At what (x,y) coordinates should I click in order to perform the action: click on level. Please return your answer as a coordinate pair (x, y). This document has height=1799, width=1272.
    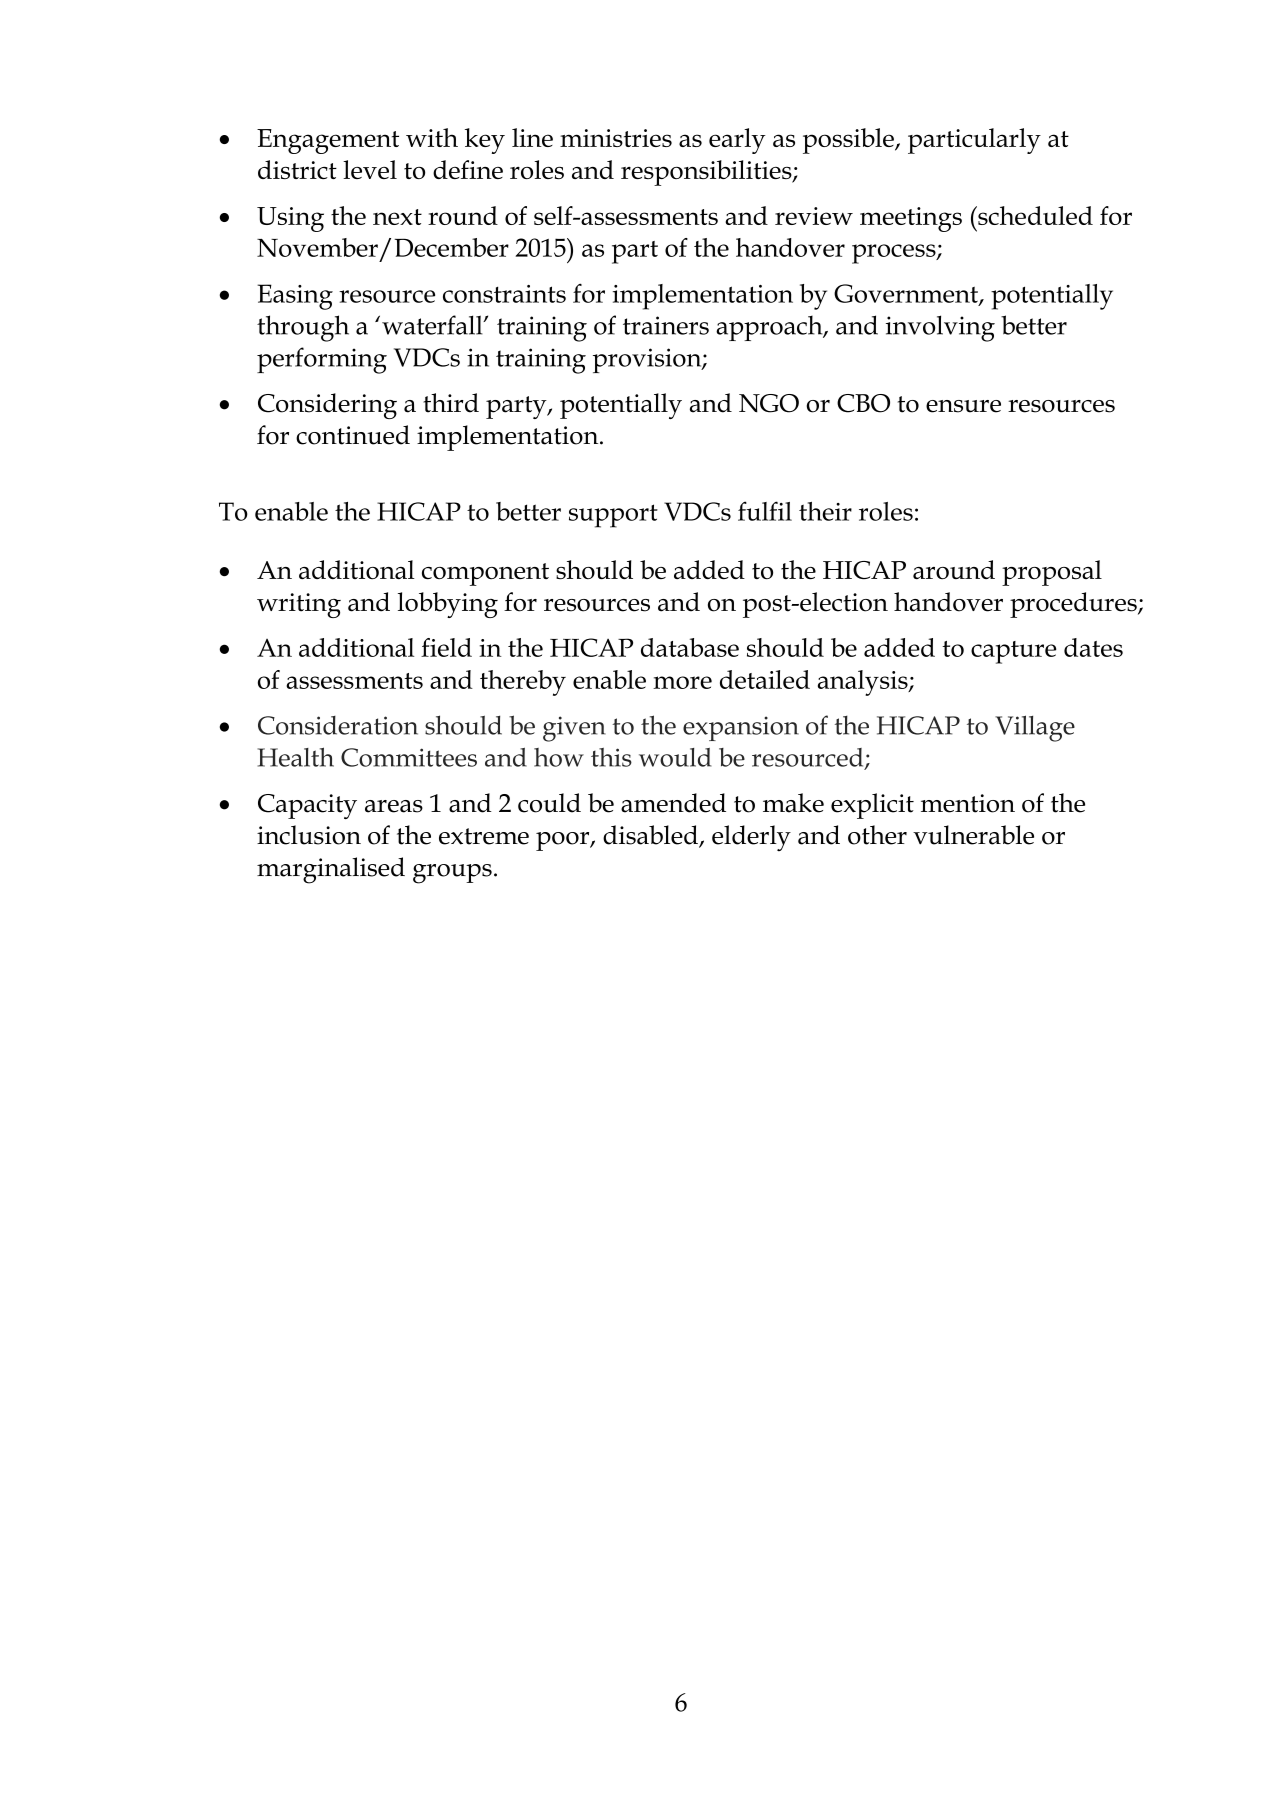
    Looking at the image, I should click on (370, 169).
